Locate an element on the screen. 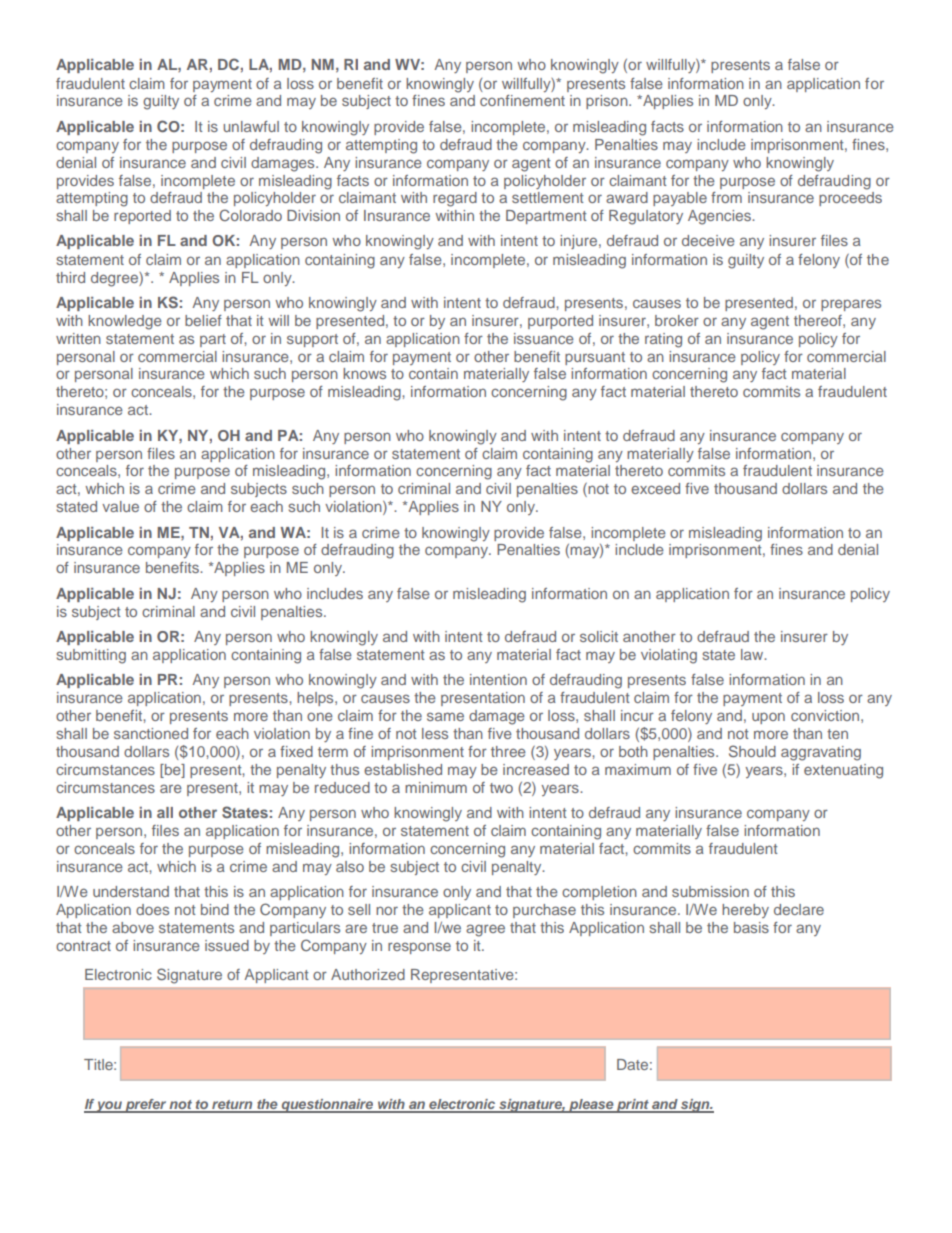 This screenshot has height=1233, width=952. from is located at coordinates (726, 197).
